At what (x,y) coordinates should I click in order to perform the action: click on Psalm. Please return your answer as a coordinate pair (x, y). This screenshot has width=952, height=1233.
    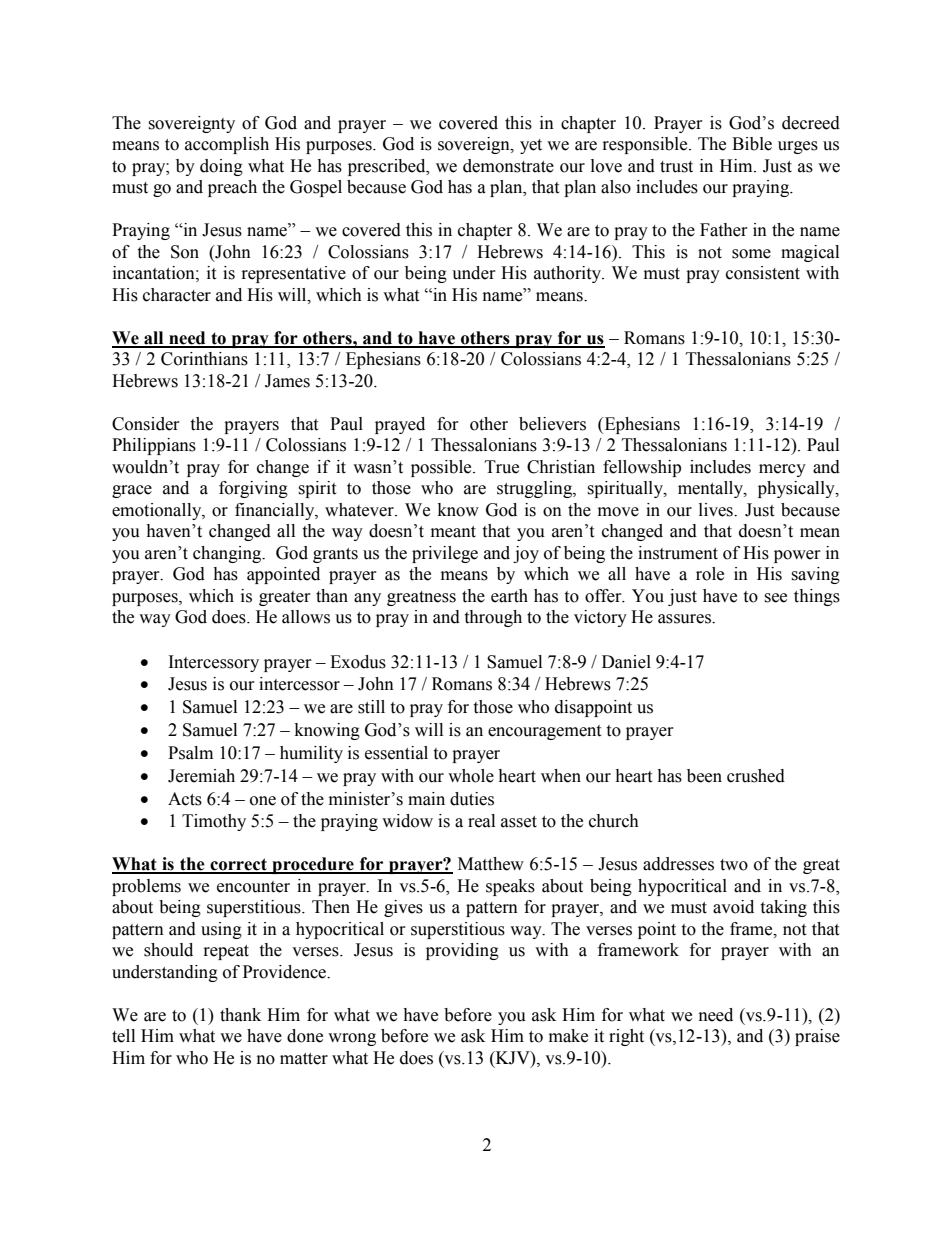
    Looking at the image, I should click on (190, 753).
